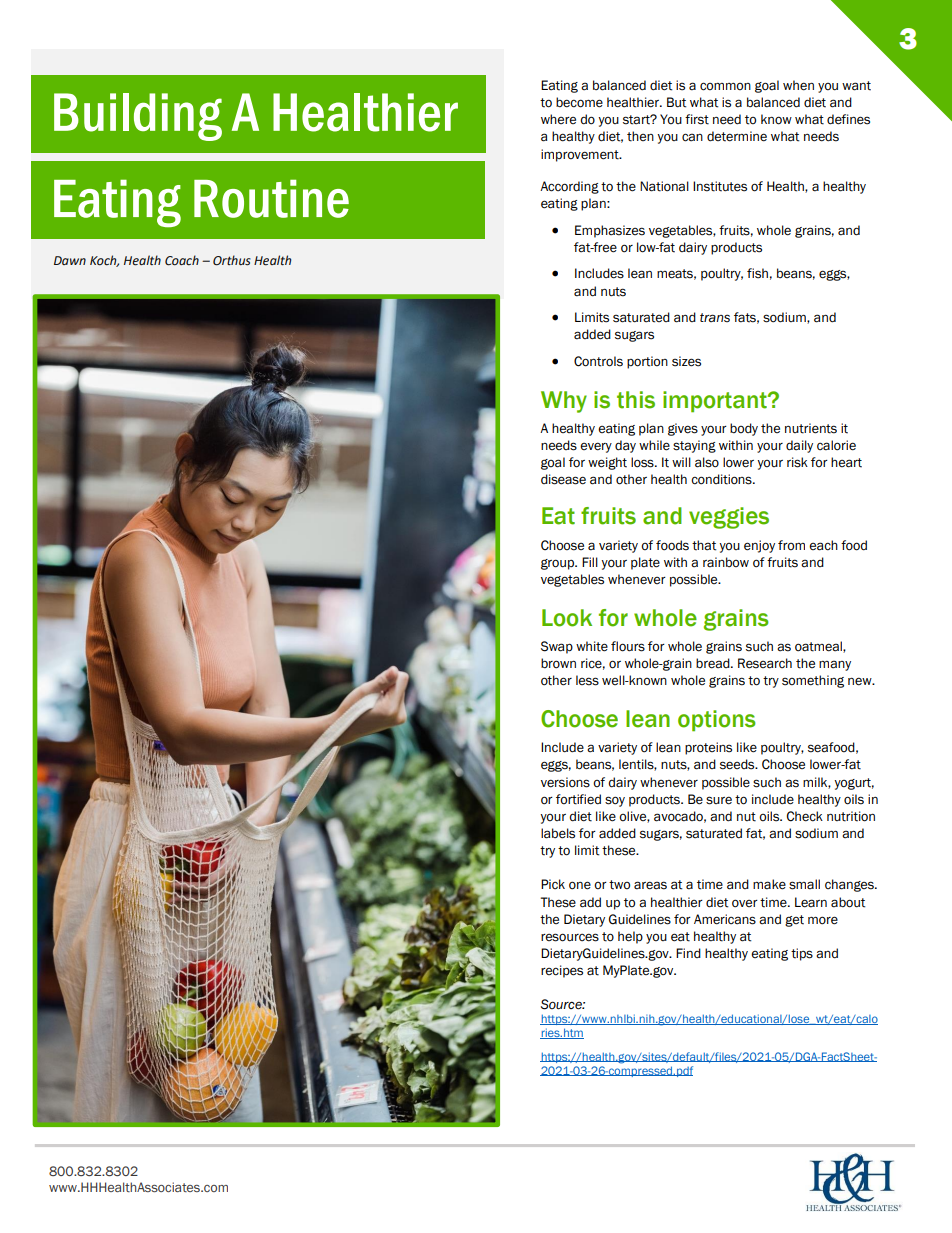 This image has height=1233, width=952. Describe the element at coordinates (737, 136) in the image. I see `determine` at that location.
